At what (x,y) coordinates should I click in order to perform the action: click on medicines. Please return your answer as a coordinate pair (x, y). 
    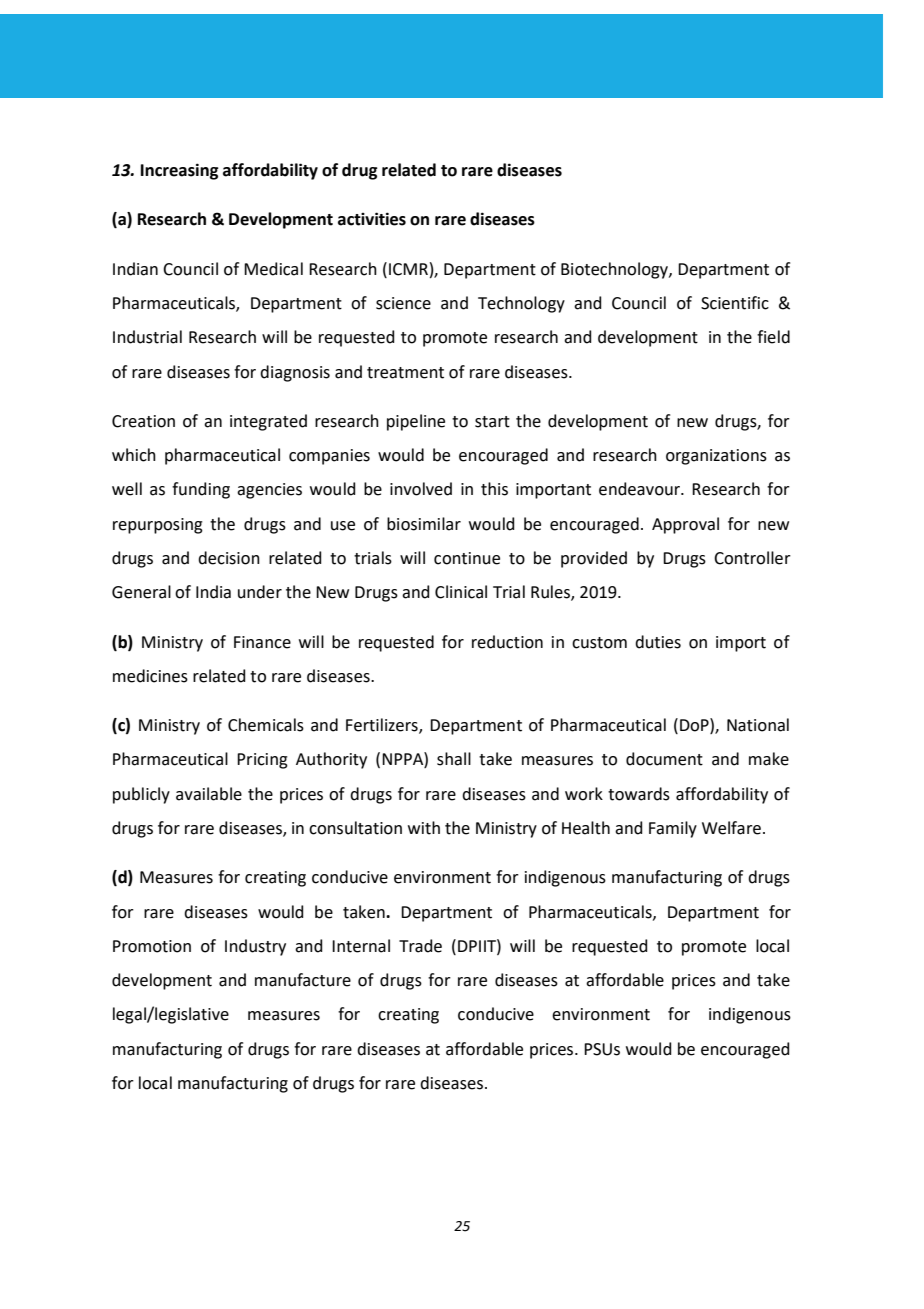
    Looking at the image, I should click on (150, 676).
